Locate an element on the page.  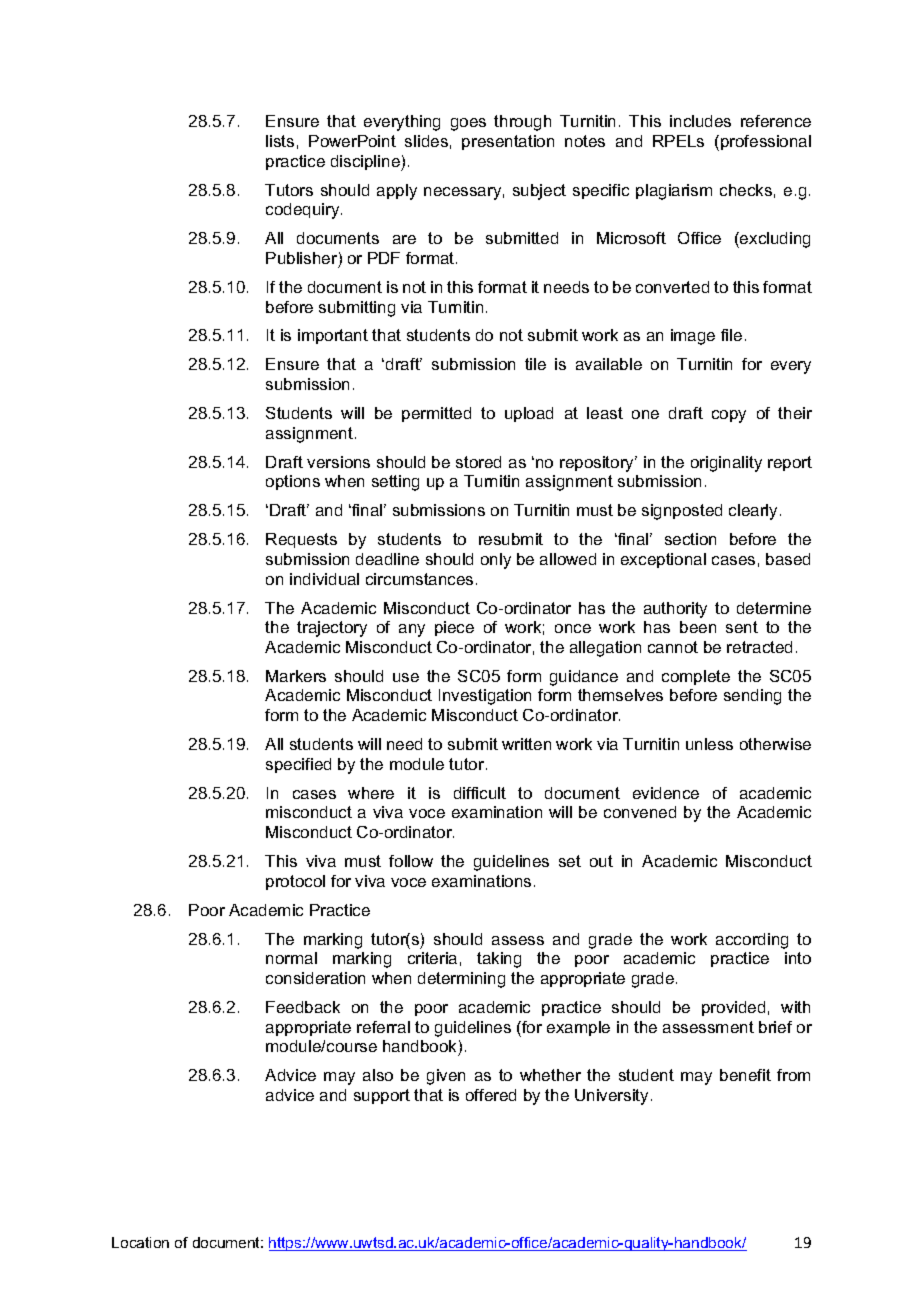
benefit is located at coordinates (745, 1075).
